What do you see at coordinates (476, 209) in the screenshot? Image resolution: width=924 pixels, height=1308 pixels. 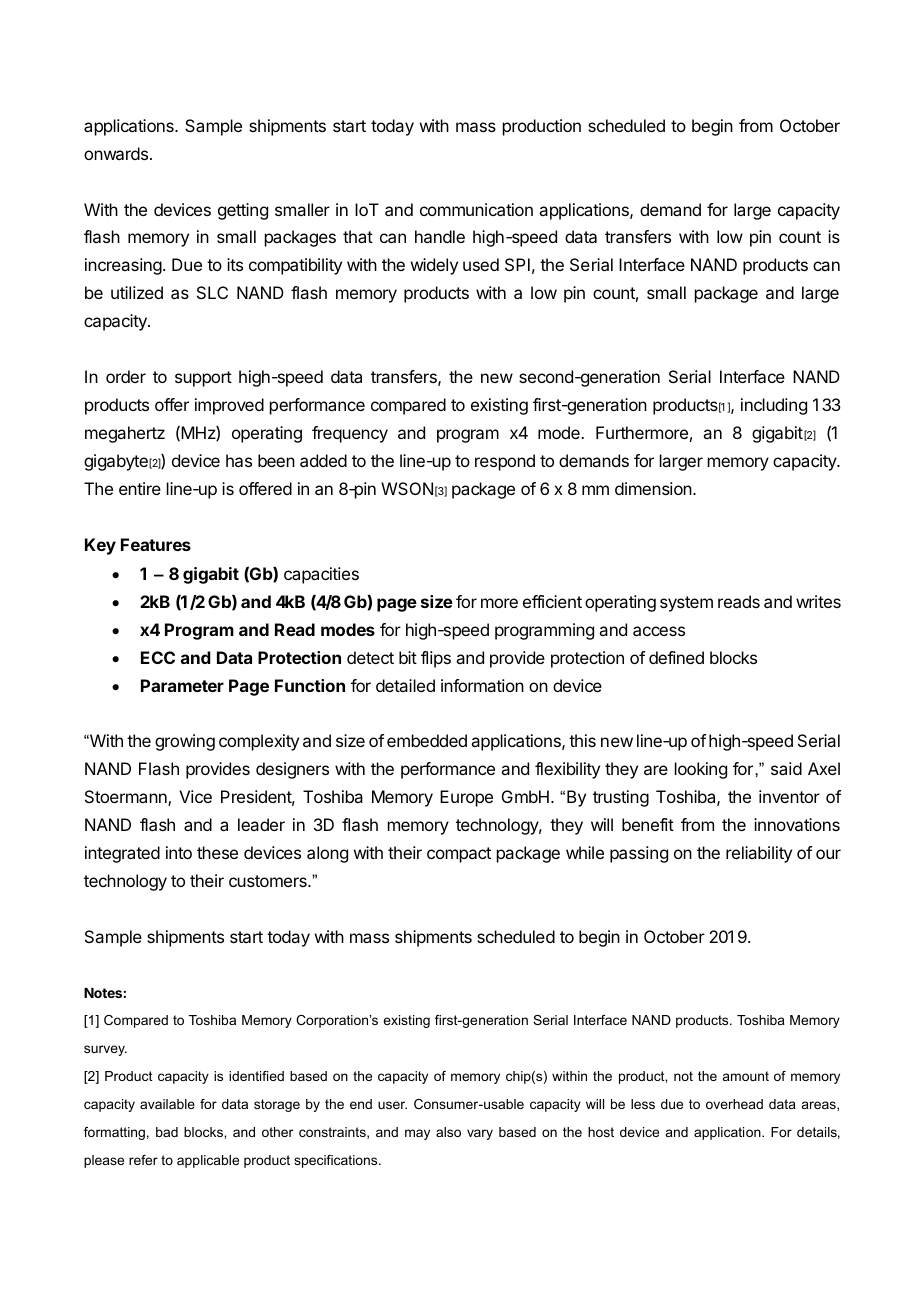 I see `communication` at bounding box center [476, 209].
